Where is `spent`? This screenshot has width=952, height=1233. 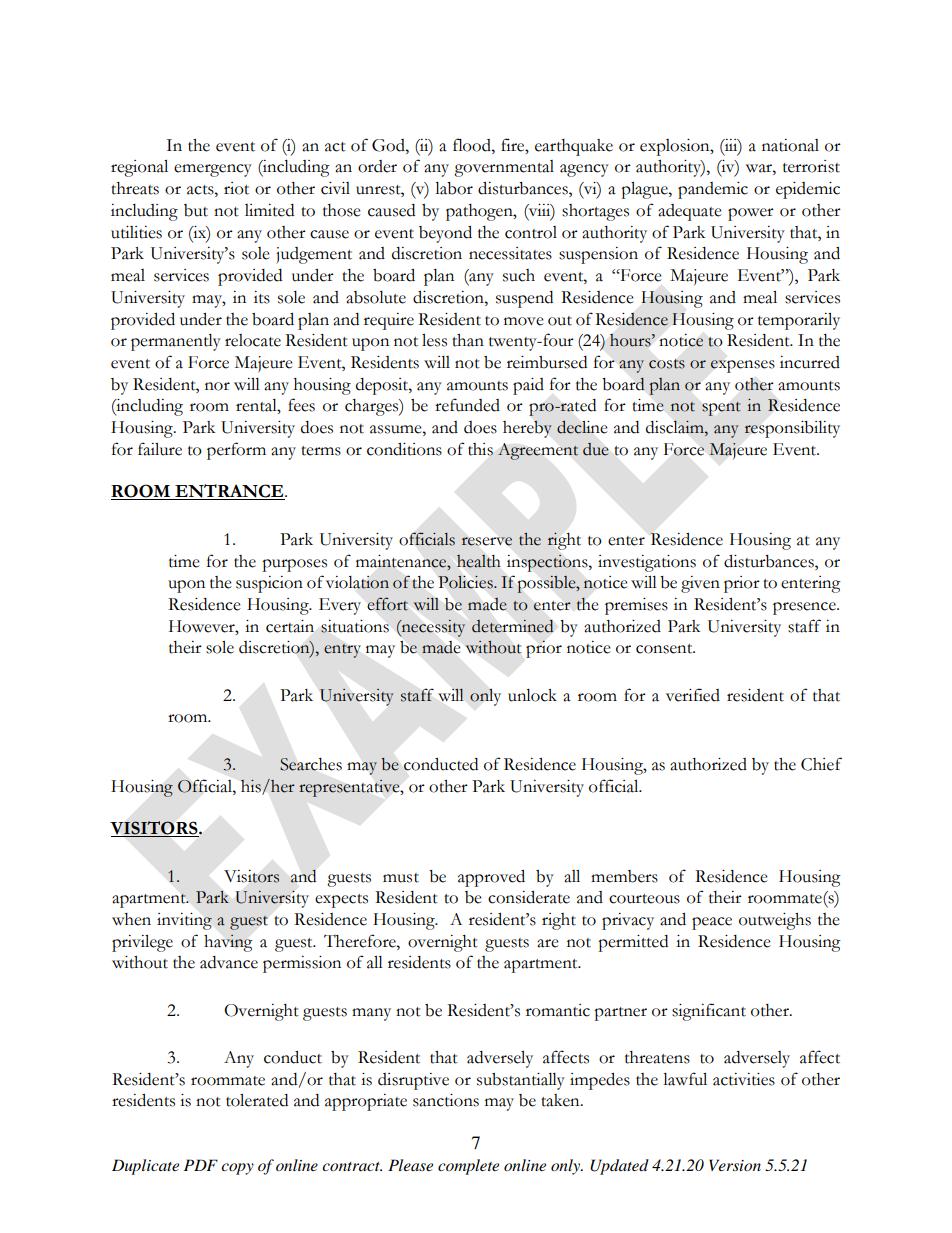 spent is located at coordinates (721, 409).
